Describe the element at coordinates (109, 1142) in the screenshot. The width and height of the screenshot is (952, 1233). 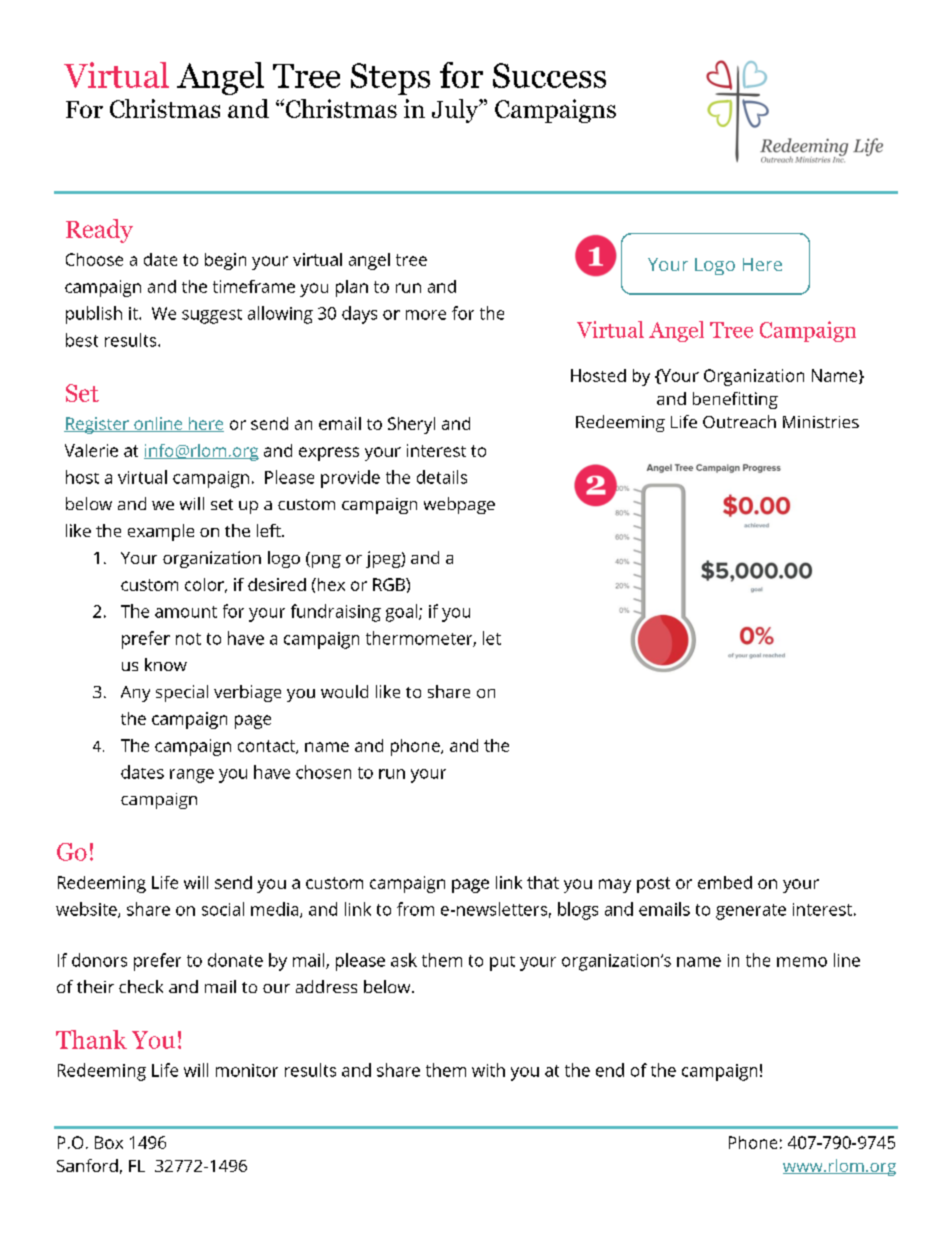
I see `Box` at that location.
